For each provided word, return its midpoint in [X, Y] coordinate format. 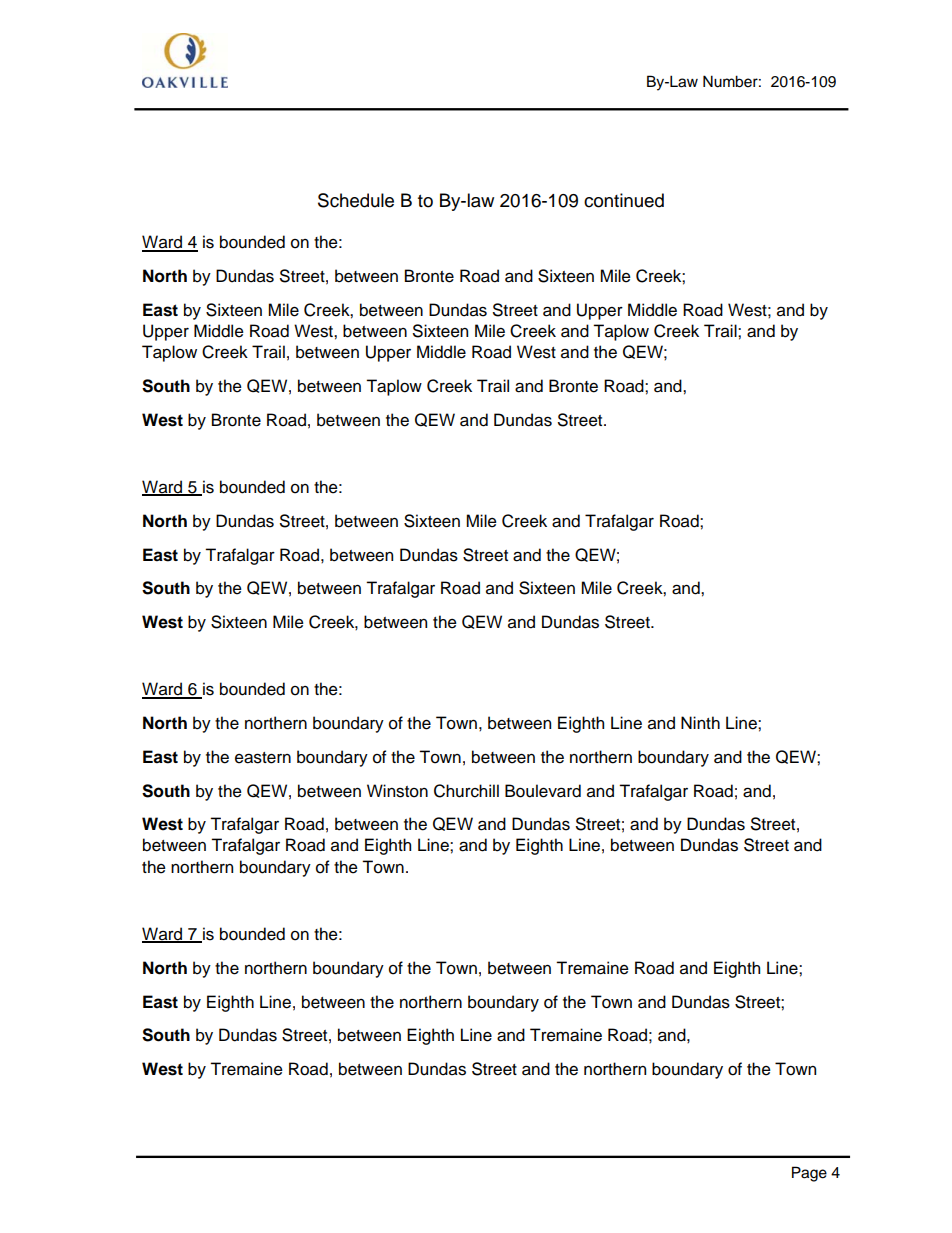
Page [809, 1174]
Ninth [700, 722]
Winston [397, 791]
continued [624, 200]
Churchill [466, 791]
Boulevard [543, 791]
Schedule [356, 200]
